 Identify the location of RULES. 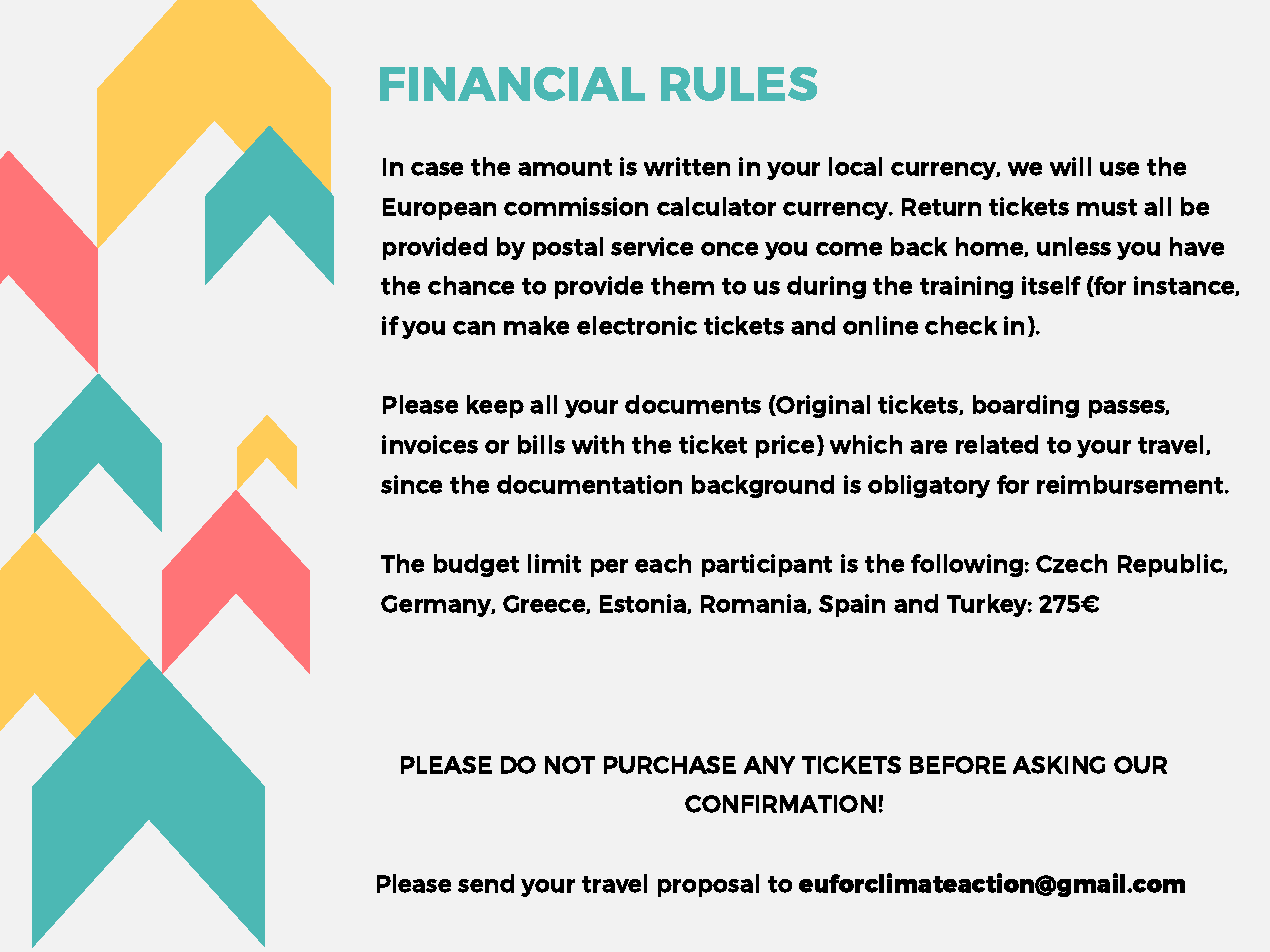
(739, 84).
